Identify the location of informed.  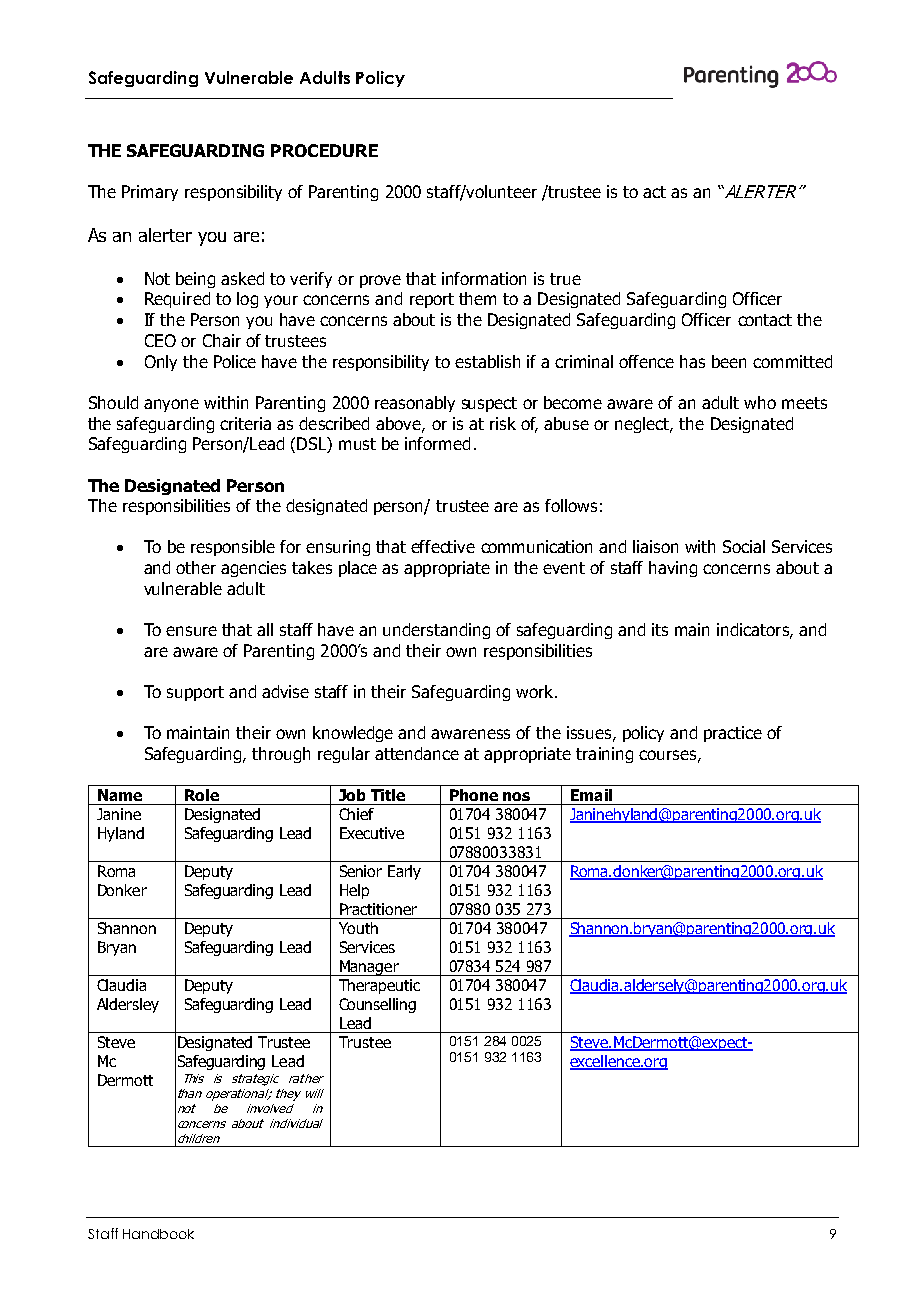
(437, 443).
